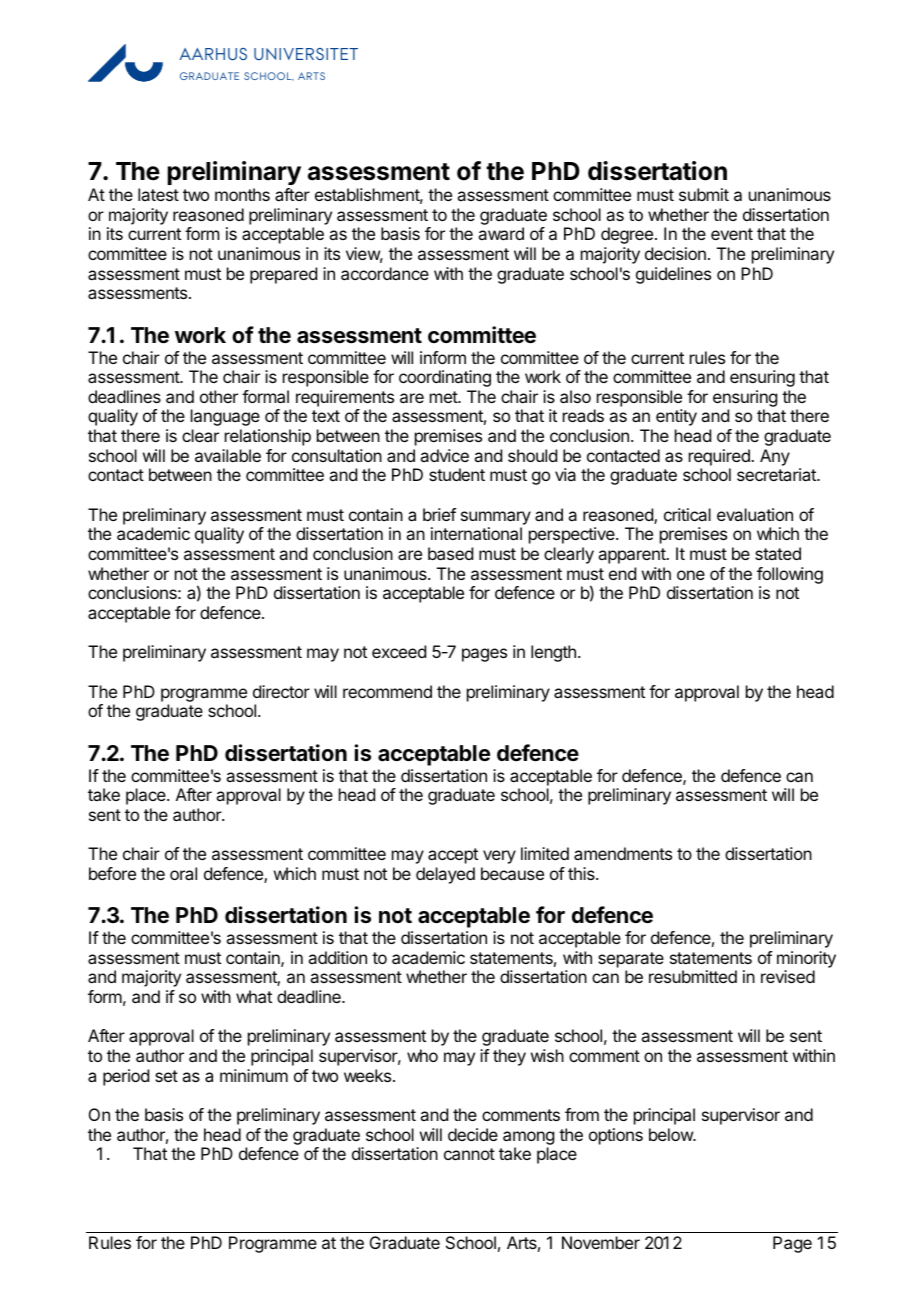 Image resolution: width=924 pixels, height=1308 pixels. What do you see at coordinates (166, 1076) in the page?
I see `set` at bounding box center [166, 1076].
